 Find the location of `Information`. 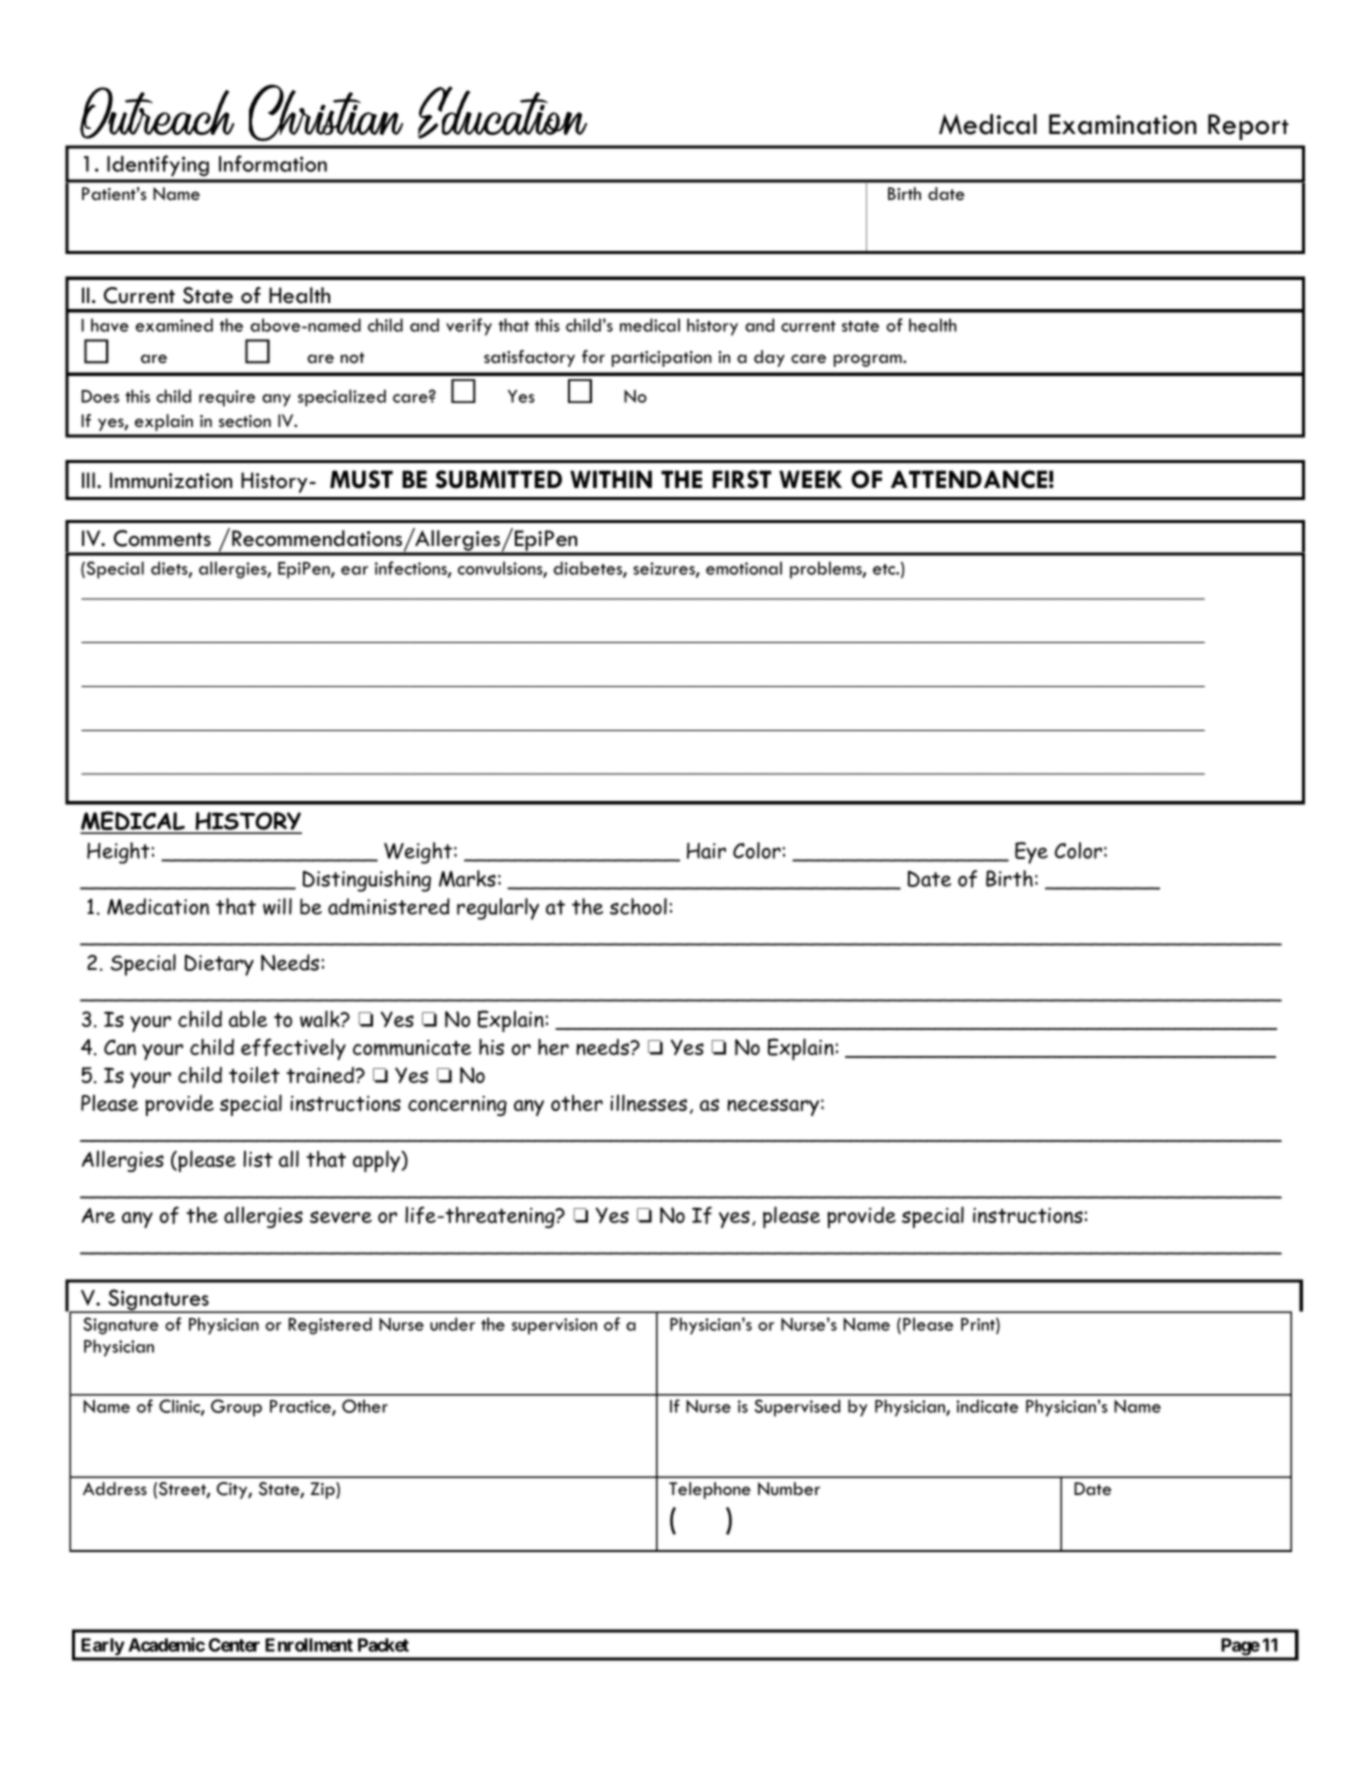

Information is located at coordinates (273, 163).
